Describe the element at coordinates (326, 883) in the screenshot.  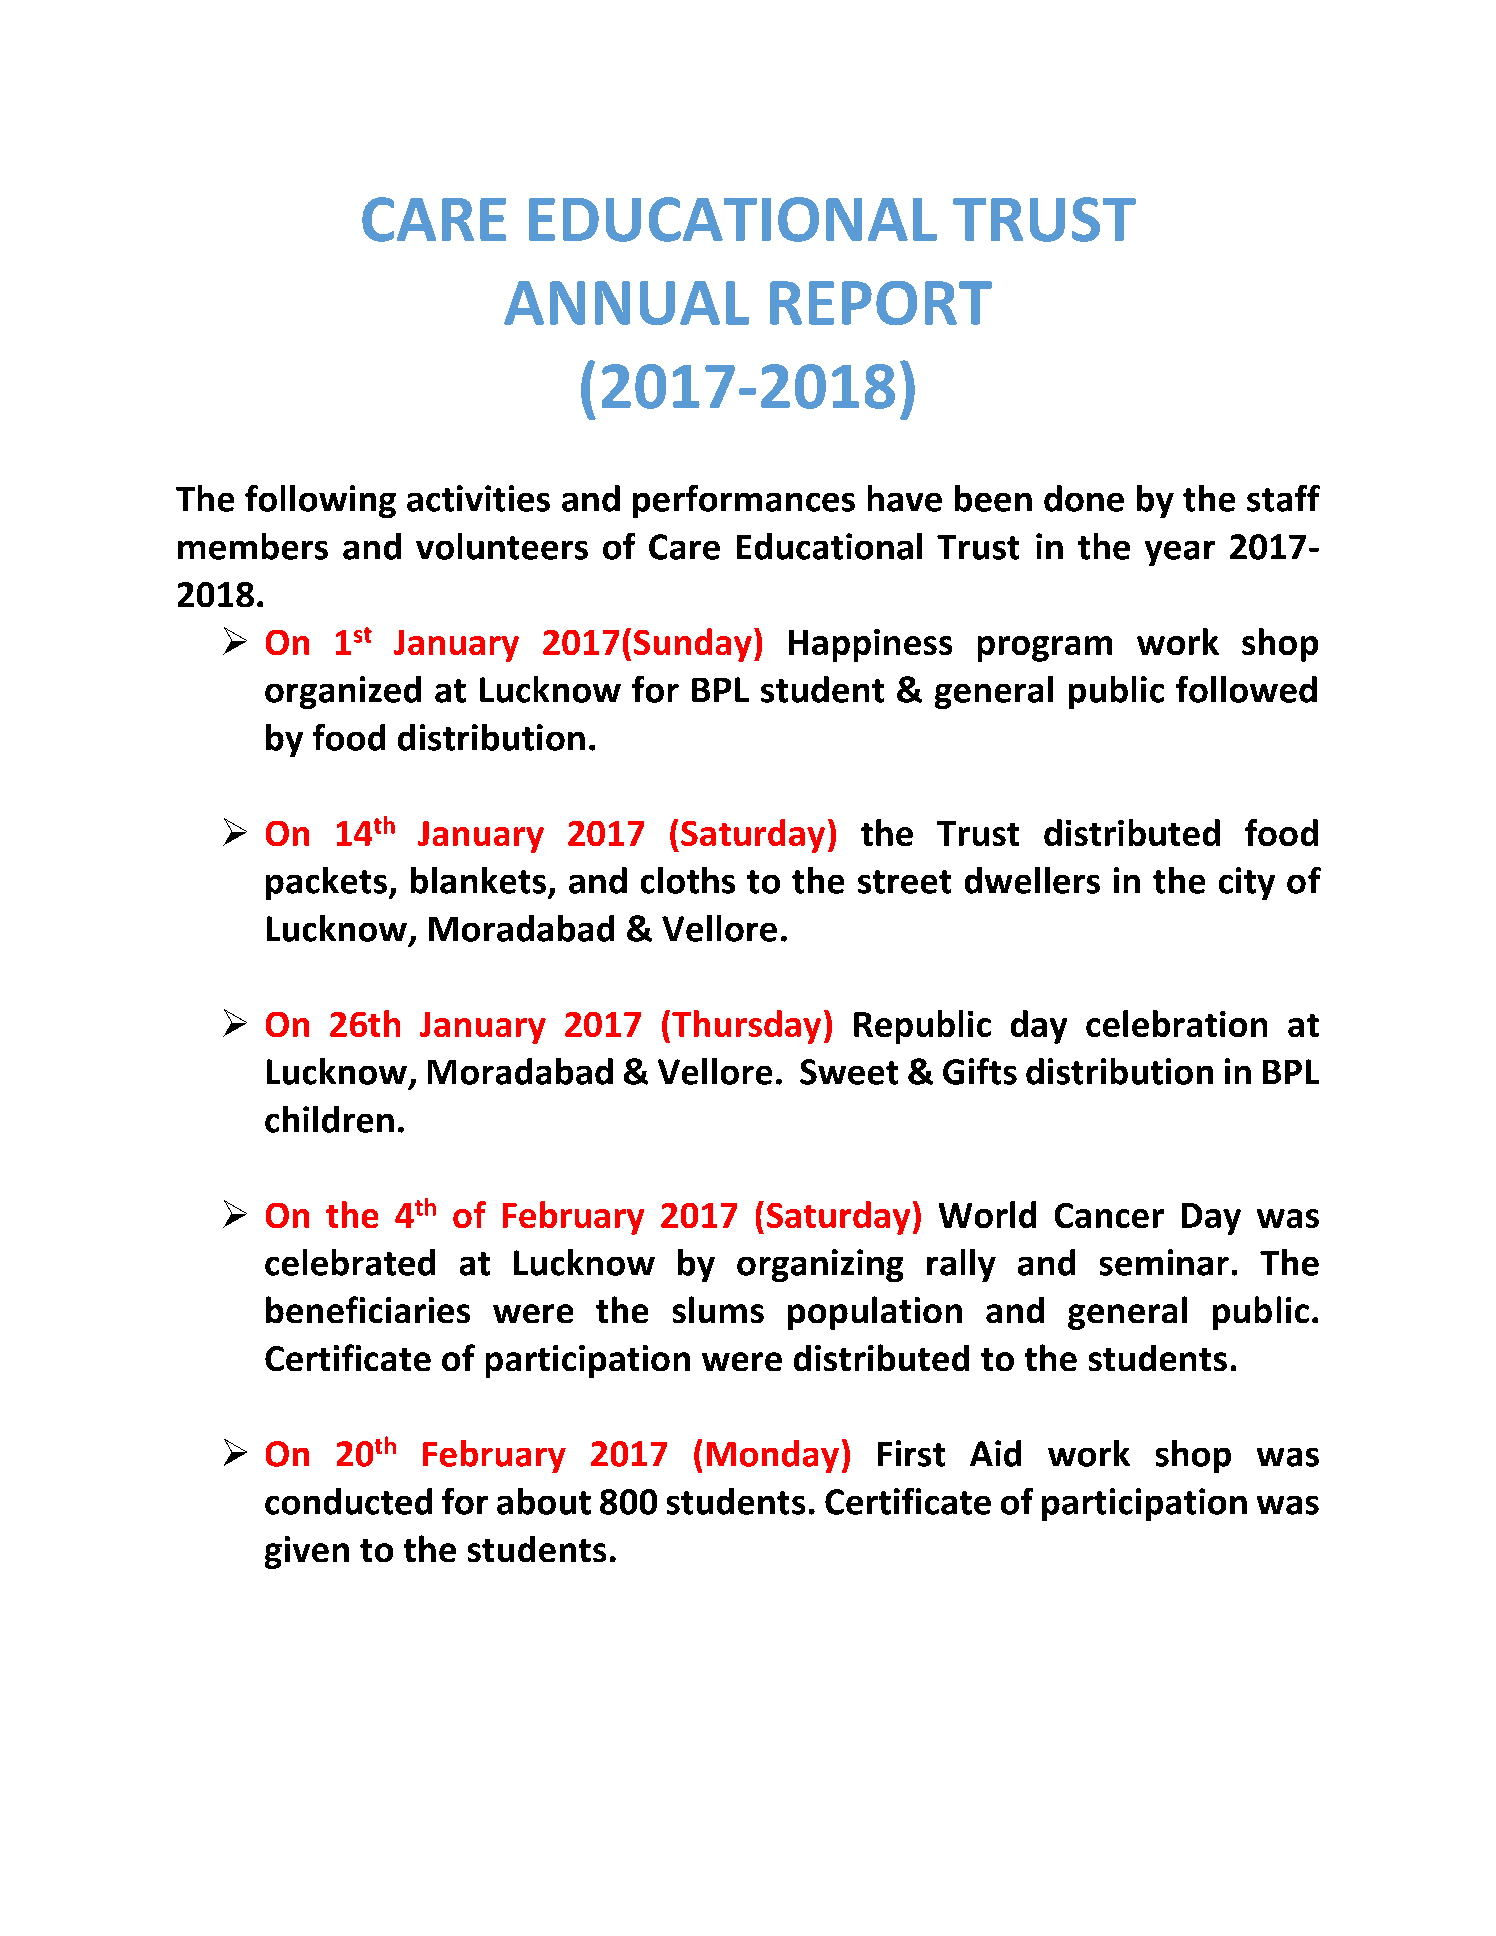
I see `packets` at that location.
